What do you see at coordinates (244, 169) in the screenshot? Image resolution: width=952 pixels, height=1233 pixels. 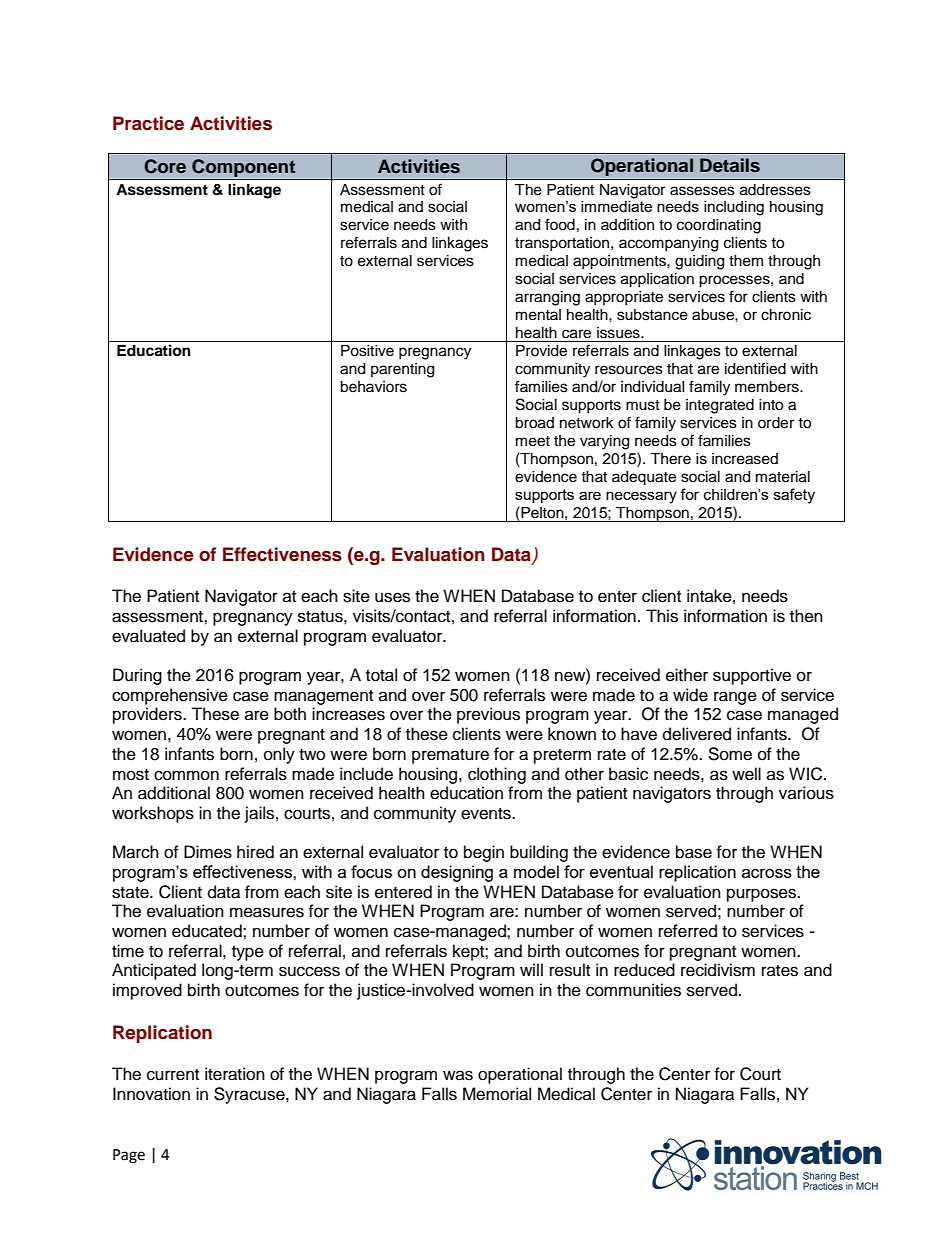 I see `Component` at bounding box center [244, 169].
